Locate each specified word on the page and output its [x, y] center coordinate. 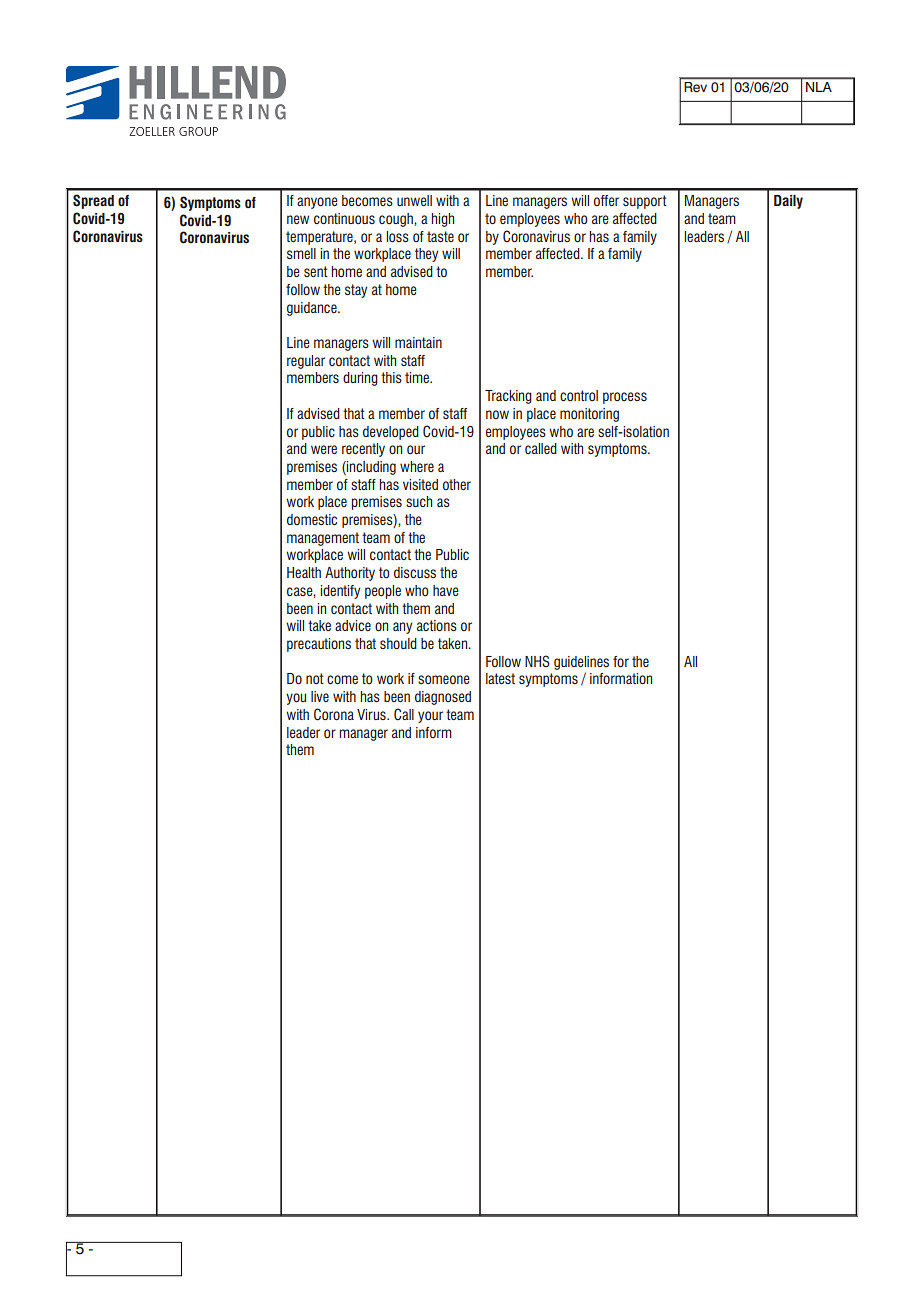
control [579, 395]
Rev [696, 87]
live [320, 696]
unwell [414, 200]
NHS [537, 661]
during [360, 379]
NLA [819, 87]
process [625, 398]
